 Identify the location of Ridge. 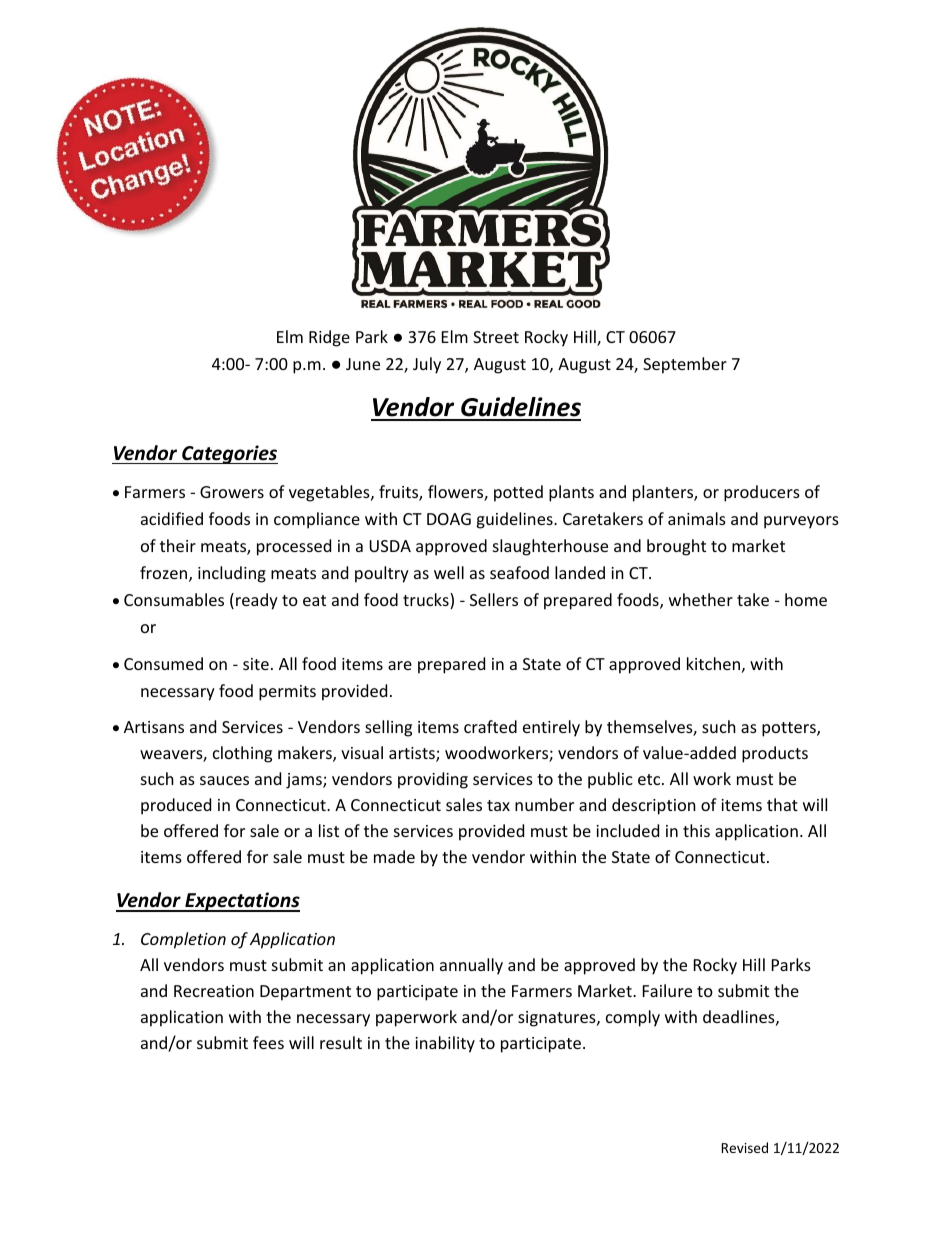
(329, 338).
